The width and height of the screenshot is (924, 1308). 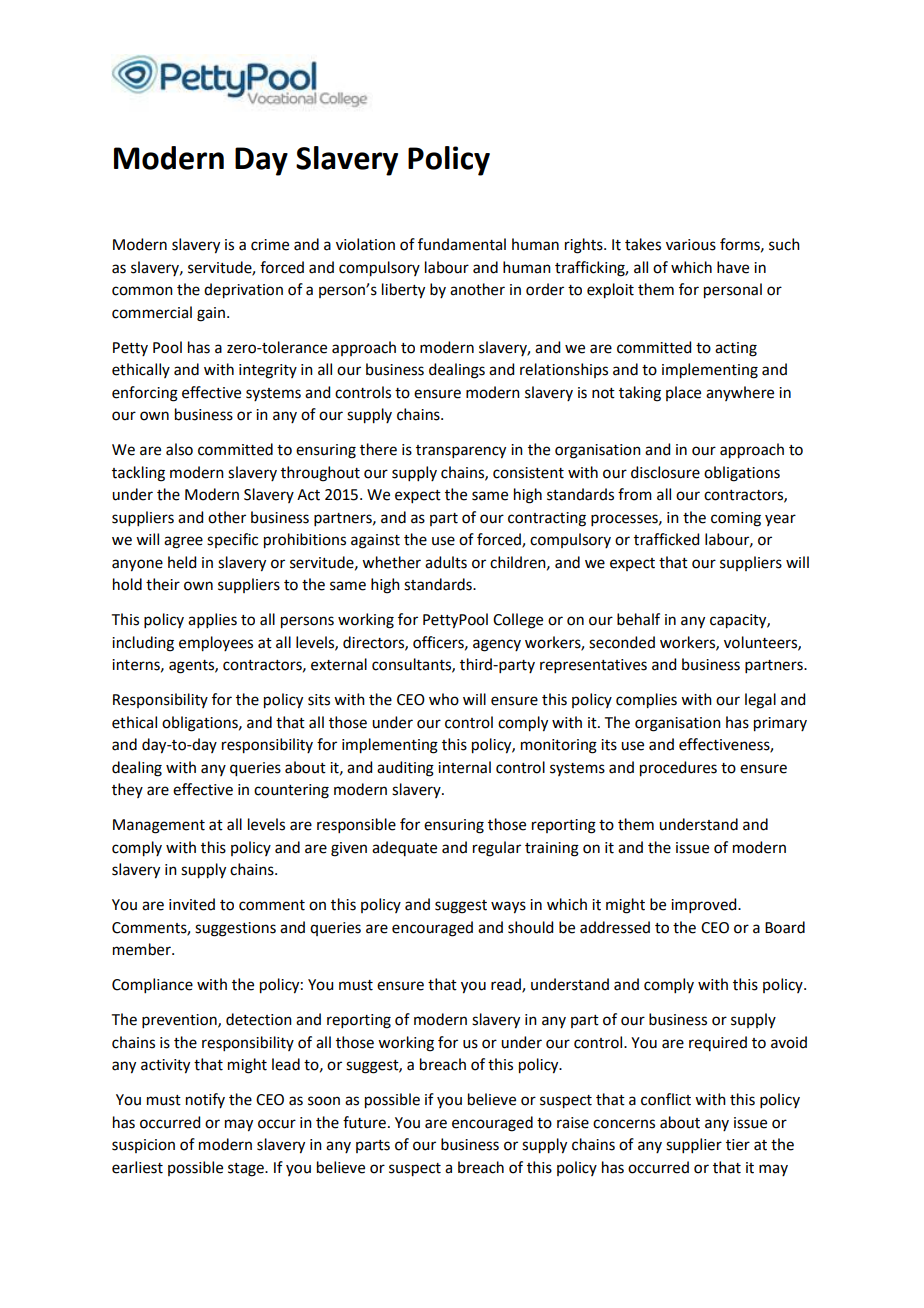 What do you see at coordinates (247, 1170) in the screenshot?
I see `stage` at bounding box center [247, 1170].
